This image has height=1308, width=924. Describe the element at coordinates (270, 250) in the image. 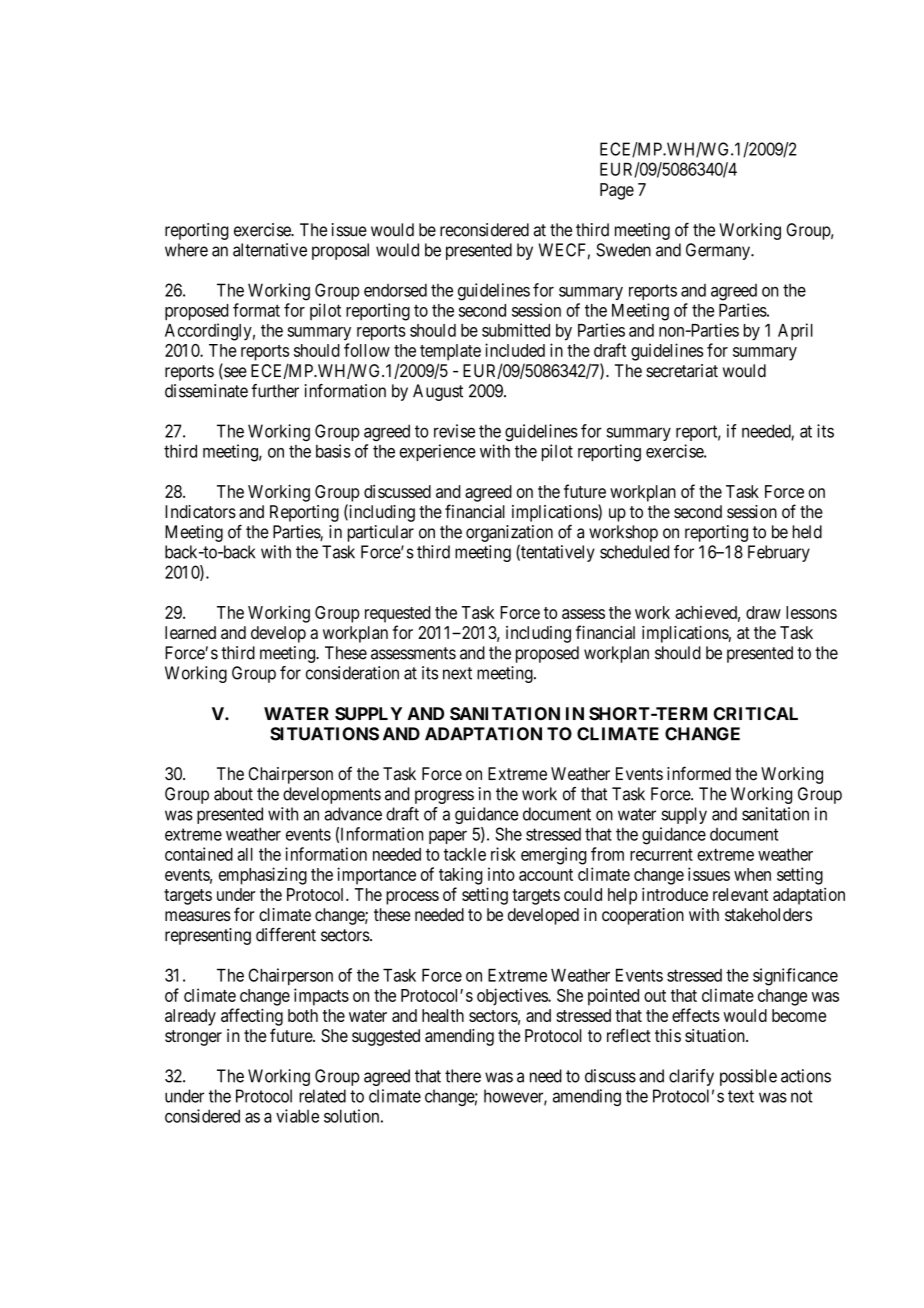

I see `alternative` at that location.
